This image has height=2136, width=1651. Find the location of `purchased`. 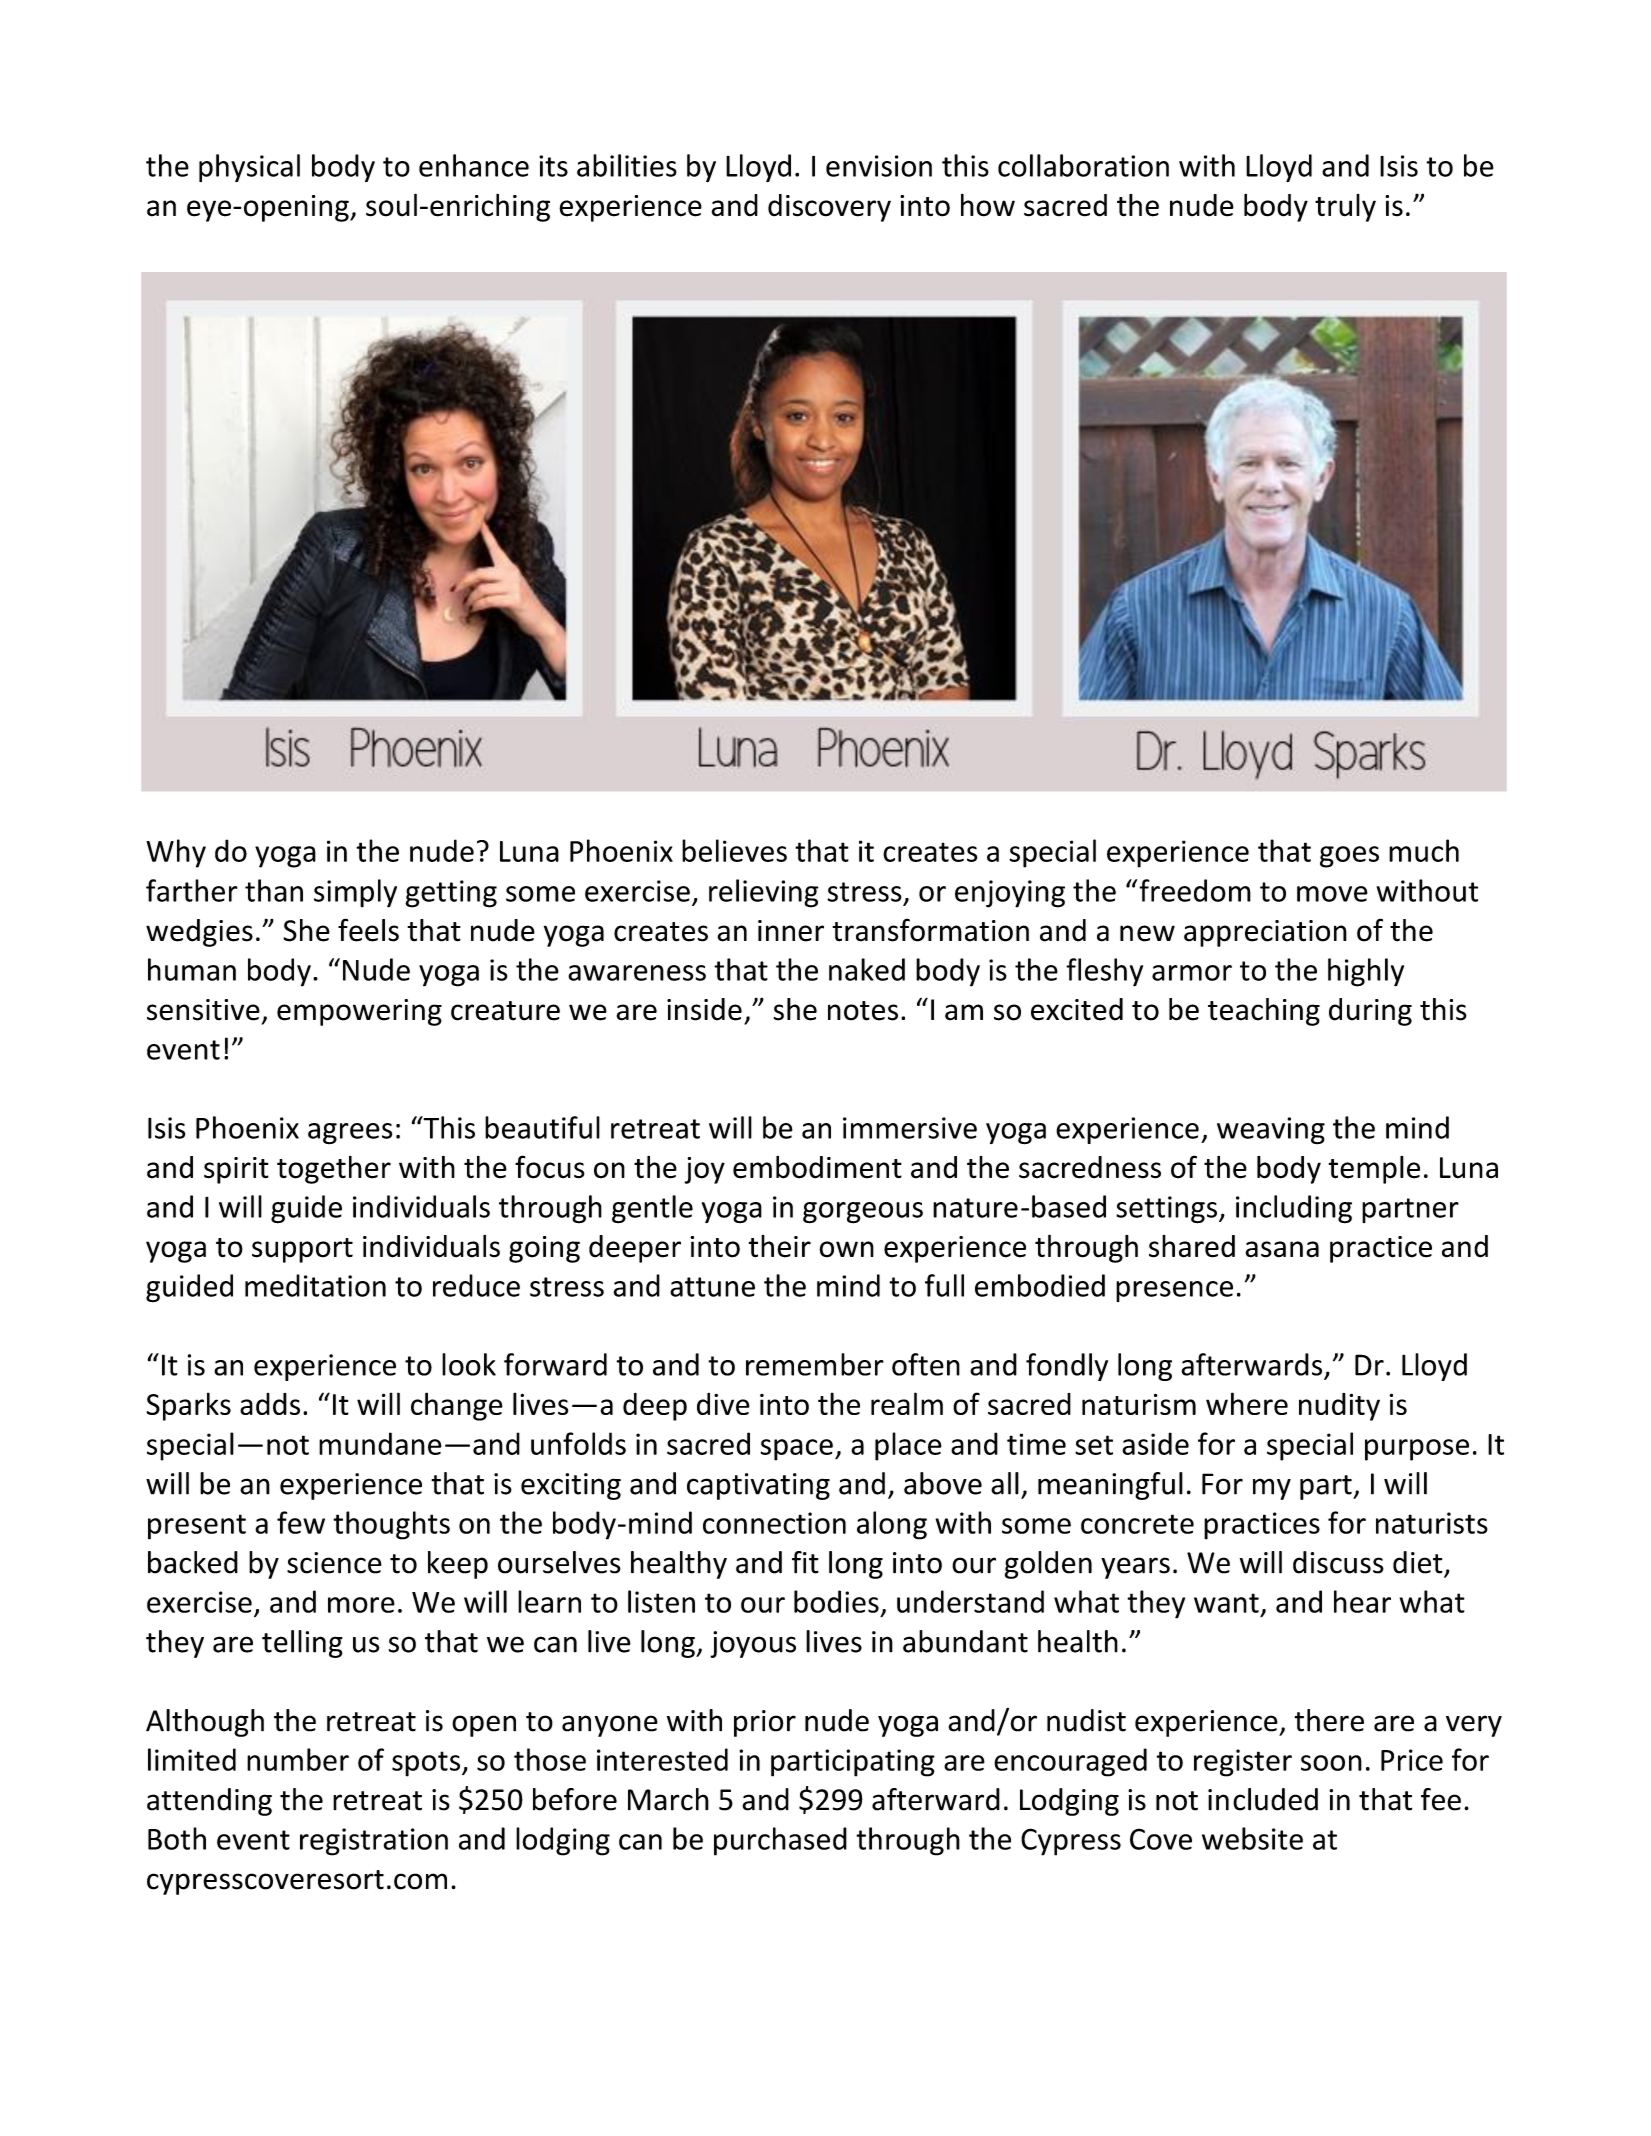

purchased is located at coordinates (780, 1841).
